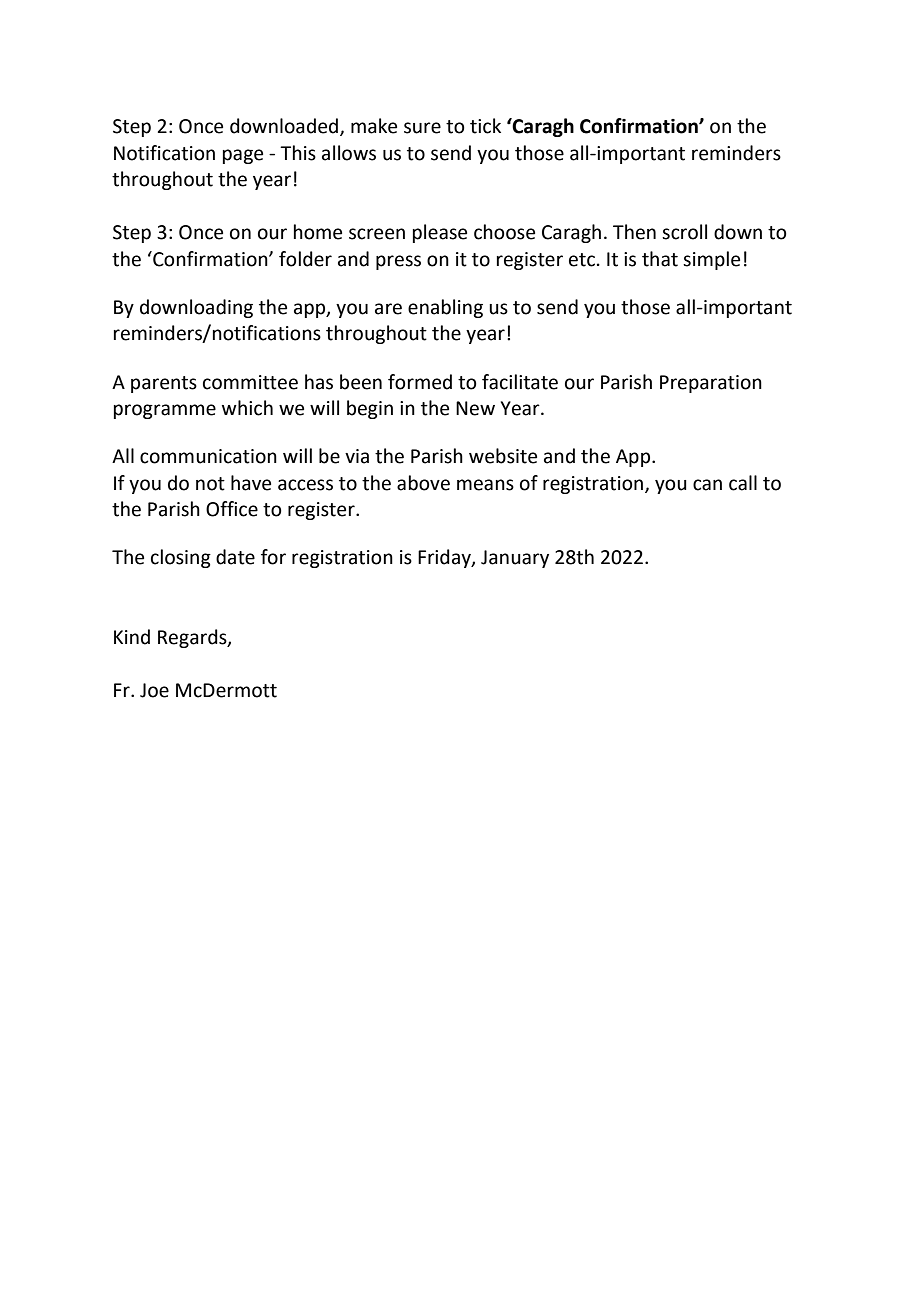 The width and height of the document is (924, 1308). What do you see at coordinates (711, 384) in the document?
I see `Preparation` at bounding box center [711, 384].
